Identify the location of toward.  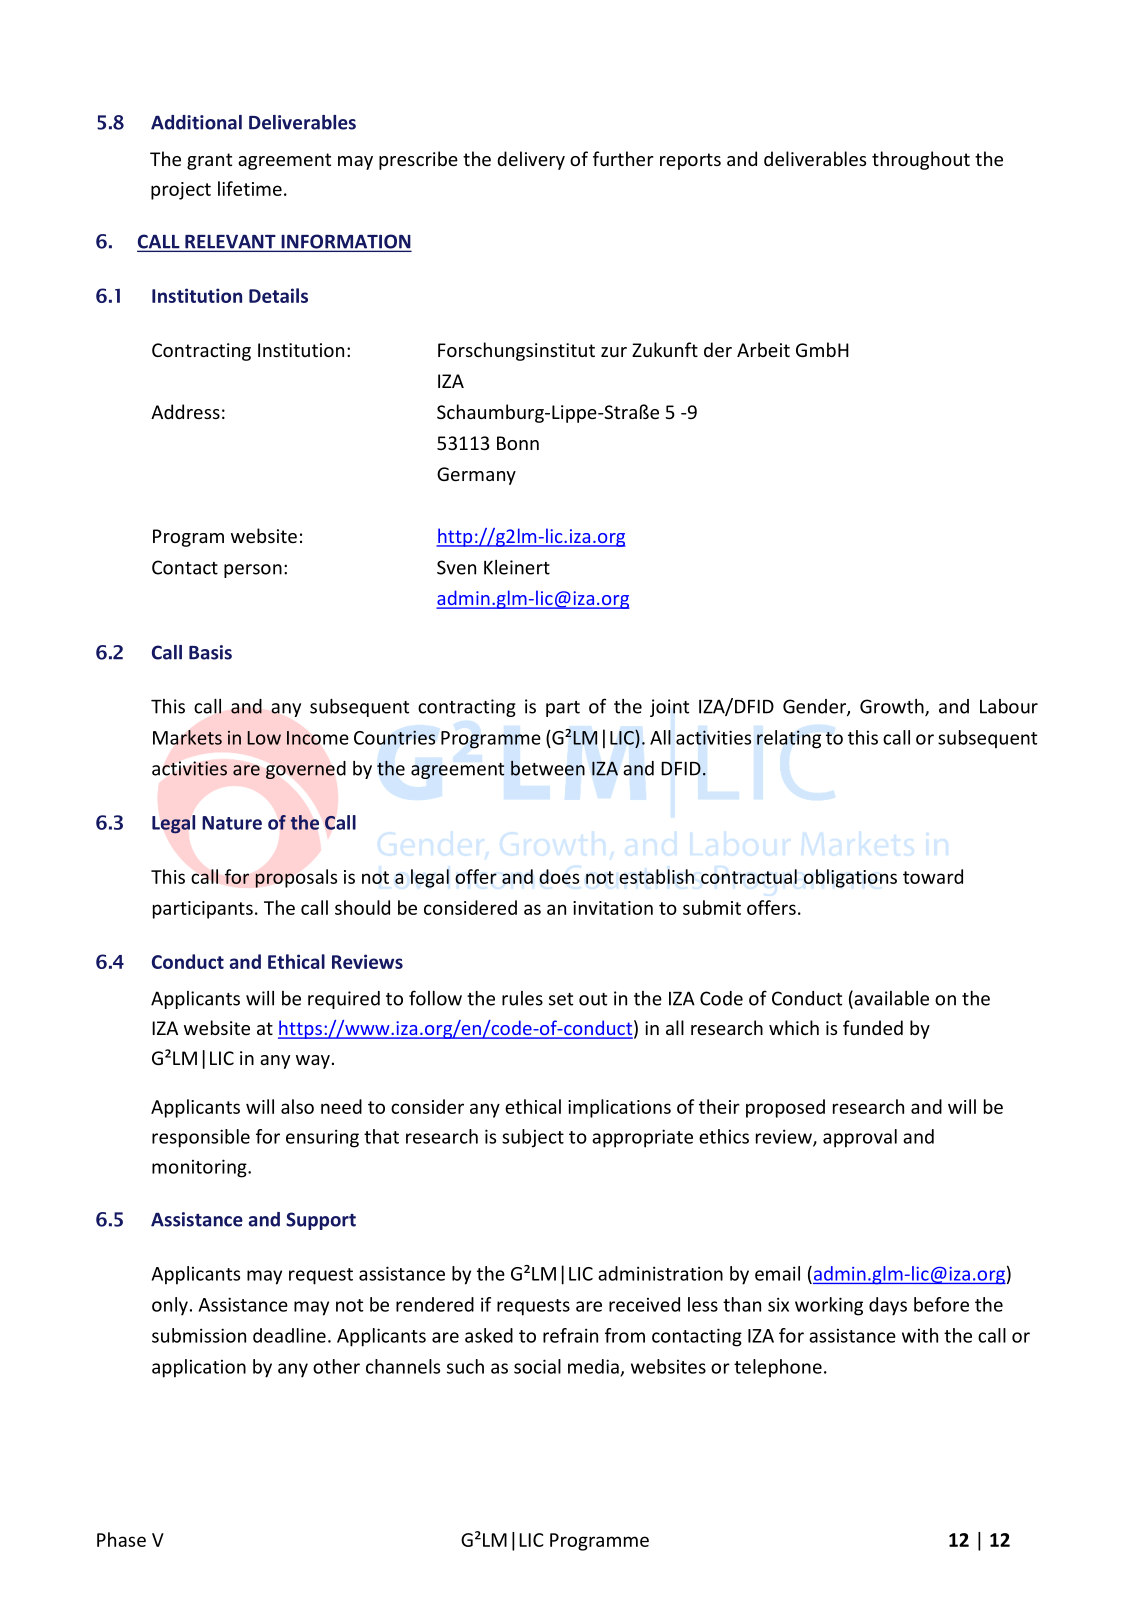
(933, 876).
